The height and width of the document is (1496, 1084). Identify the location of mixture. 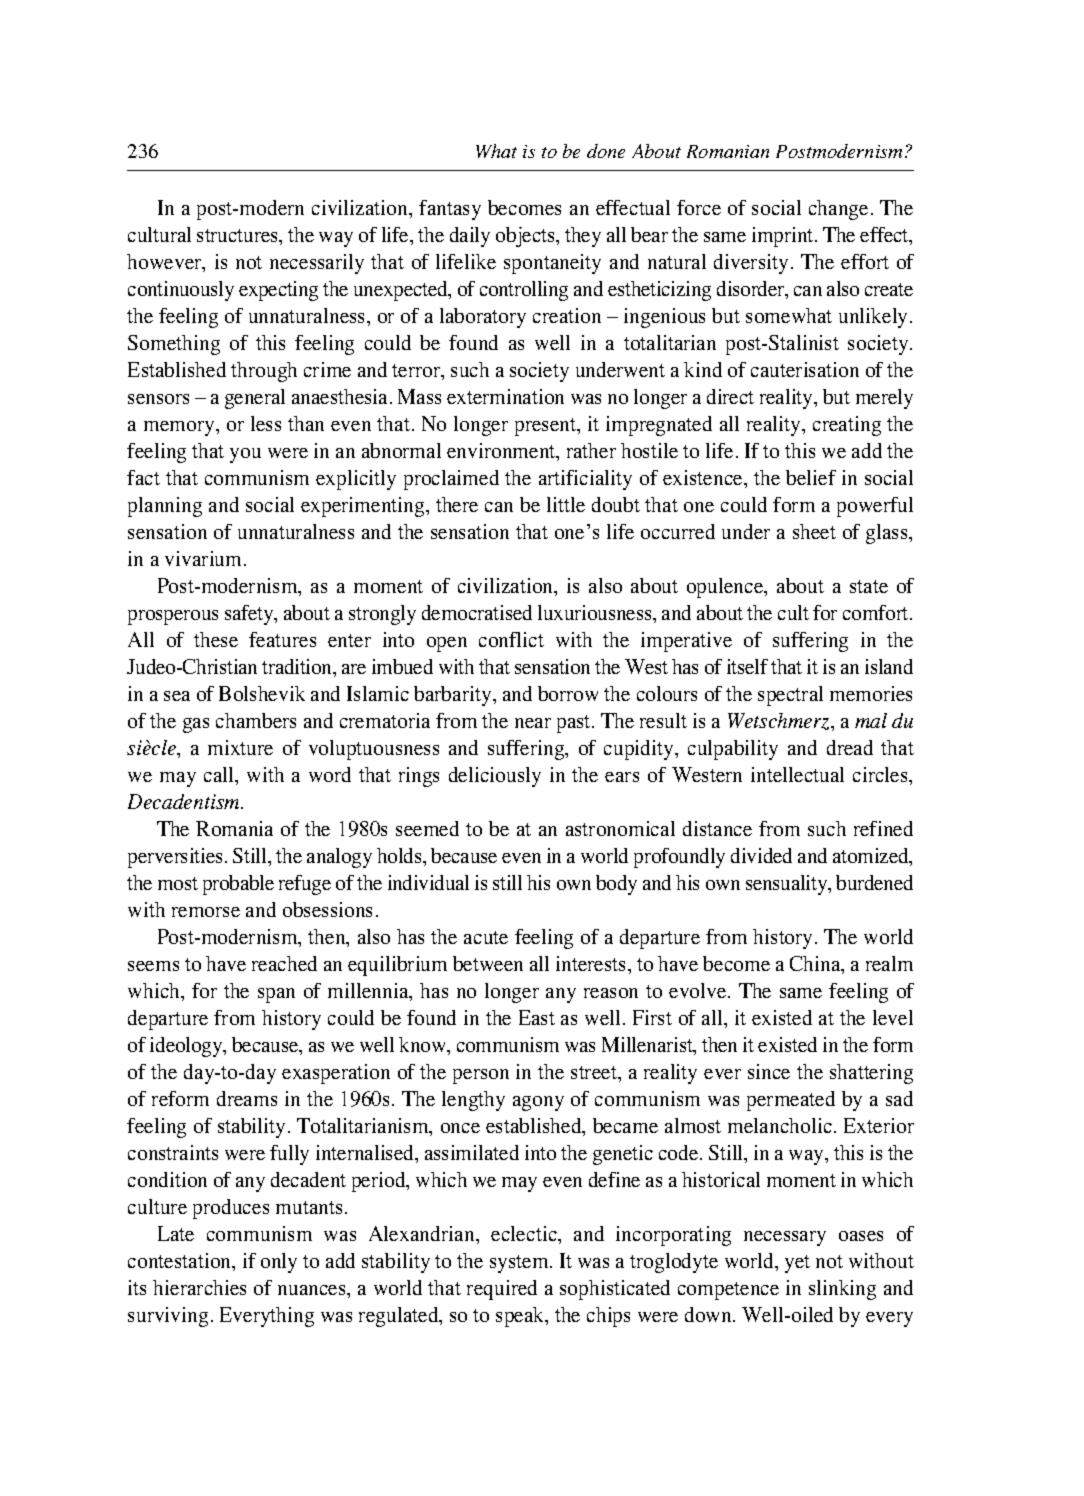
(240, 747).
